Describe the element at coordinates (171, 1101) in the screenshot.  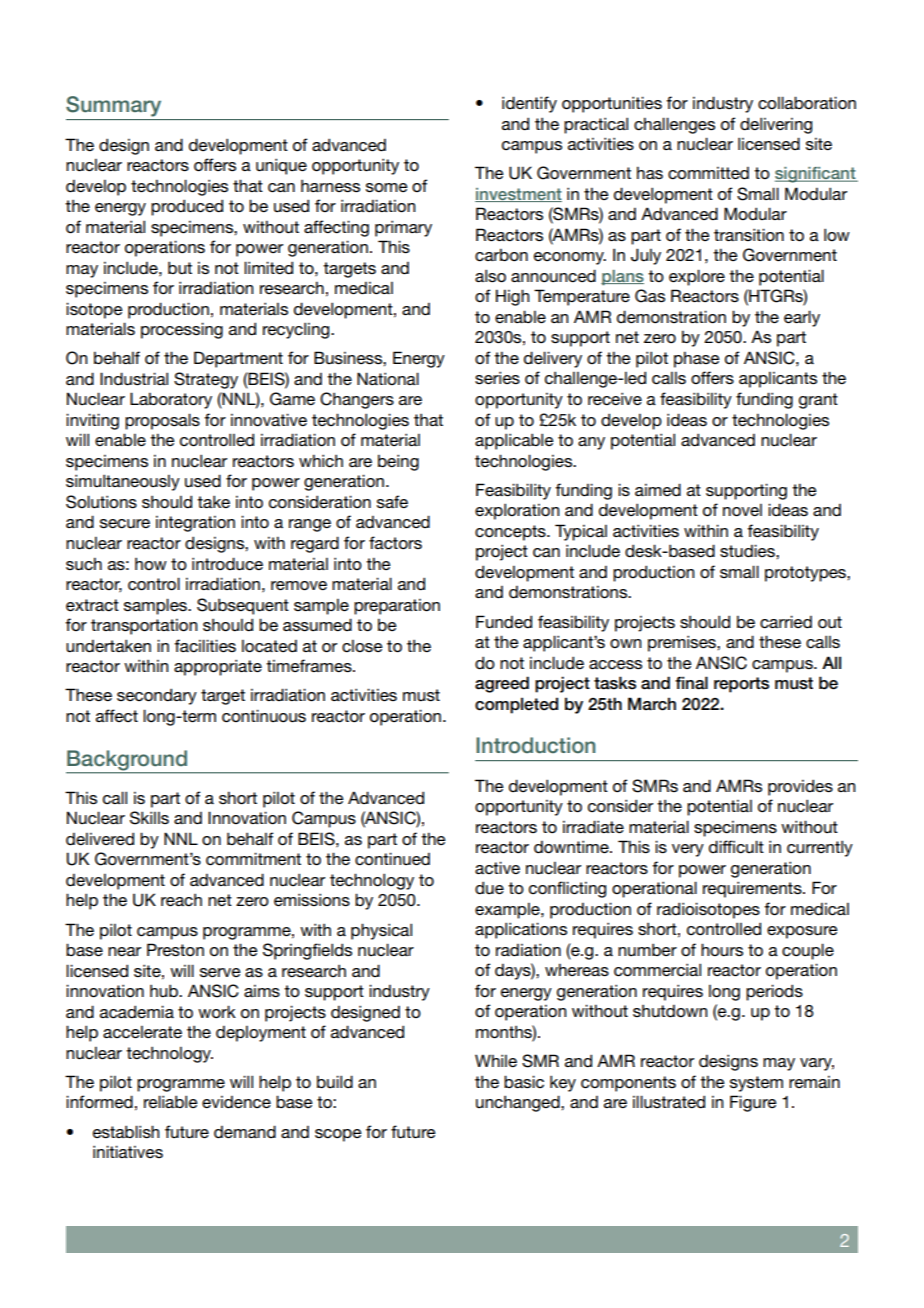
I see `reliable` at that location.
